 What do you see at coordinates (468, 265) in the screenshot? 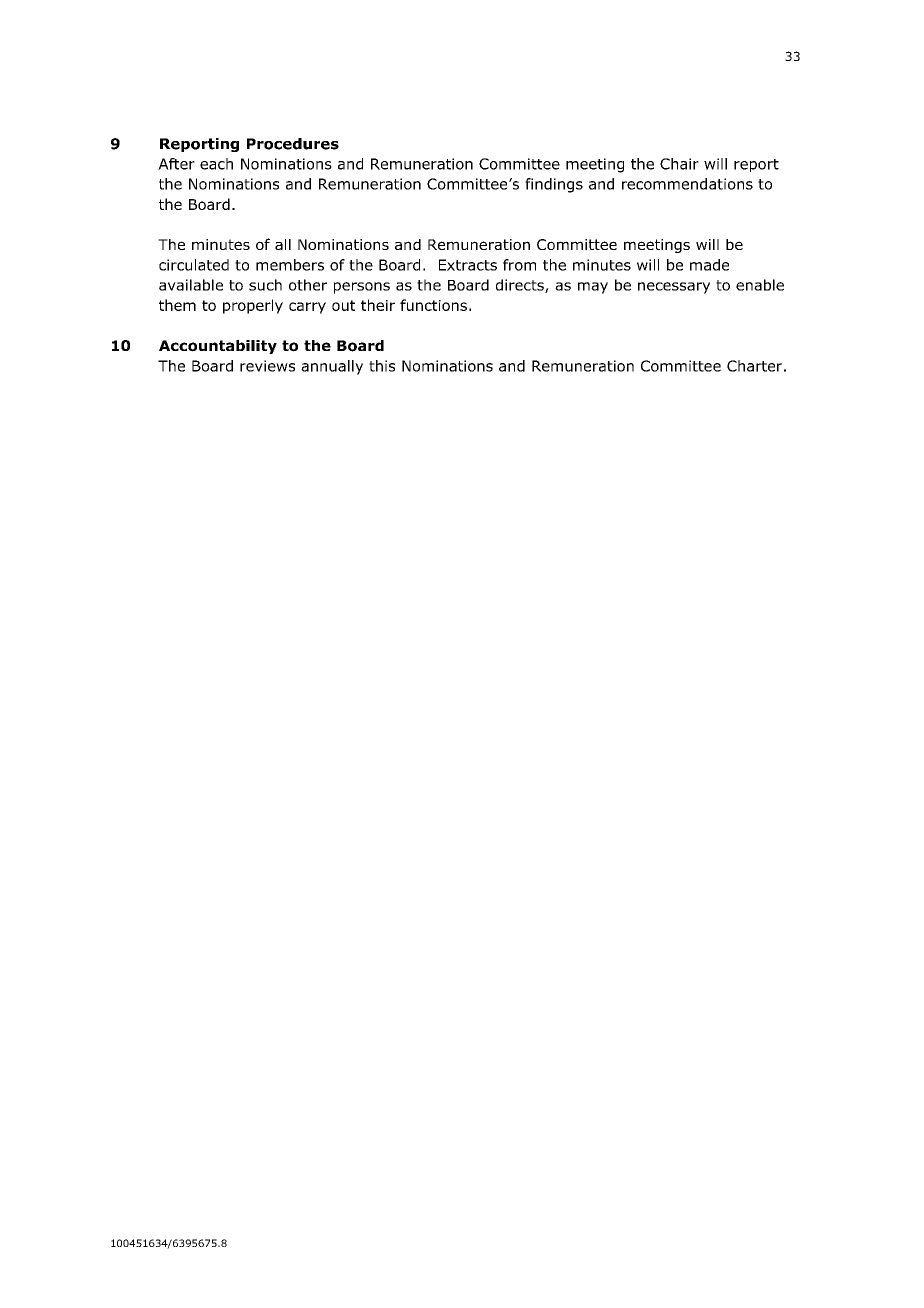
I see `Extracts` at bounding box center [468, 265].
